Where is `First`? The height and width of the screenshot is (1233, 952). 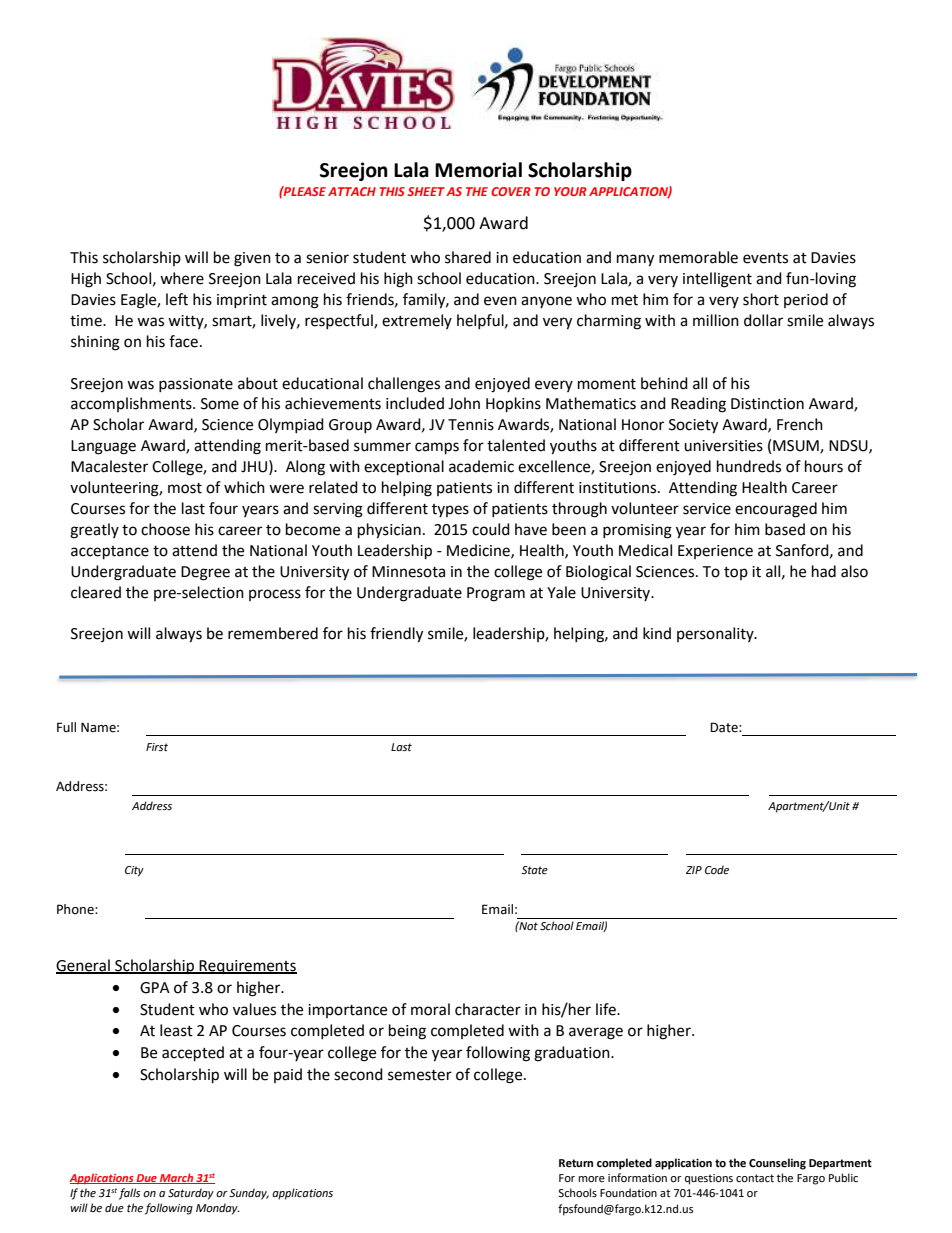
First is located at coordinates (157, 747).
